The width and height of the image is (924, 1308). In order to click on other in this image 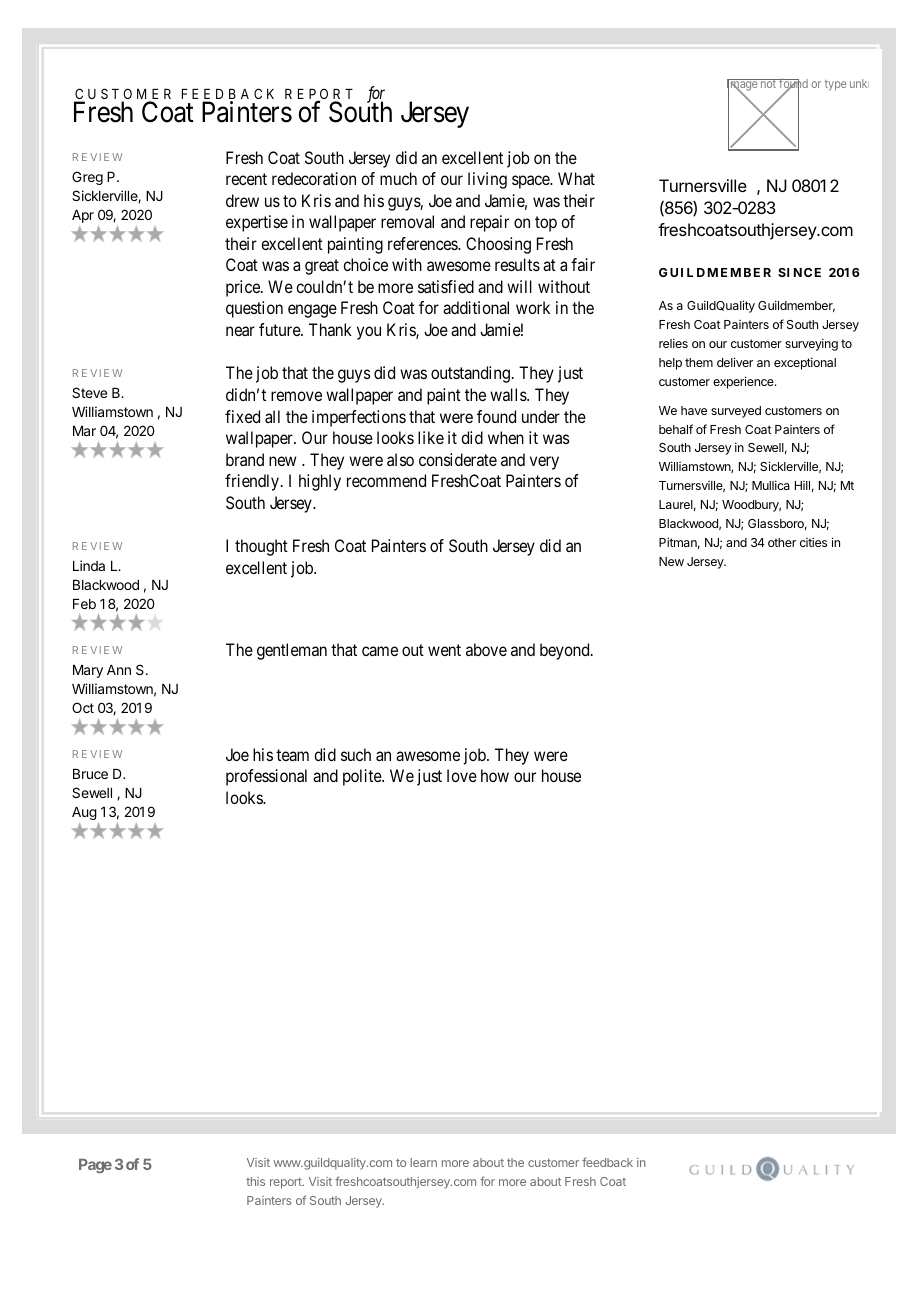, I will do `click(782, 542)`.
